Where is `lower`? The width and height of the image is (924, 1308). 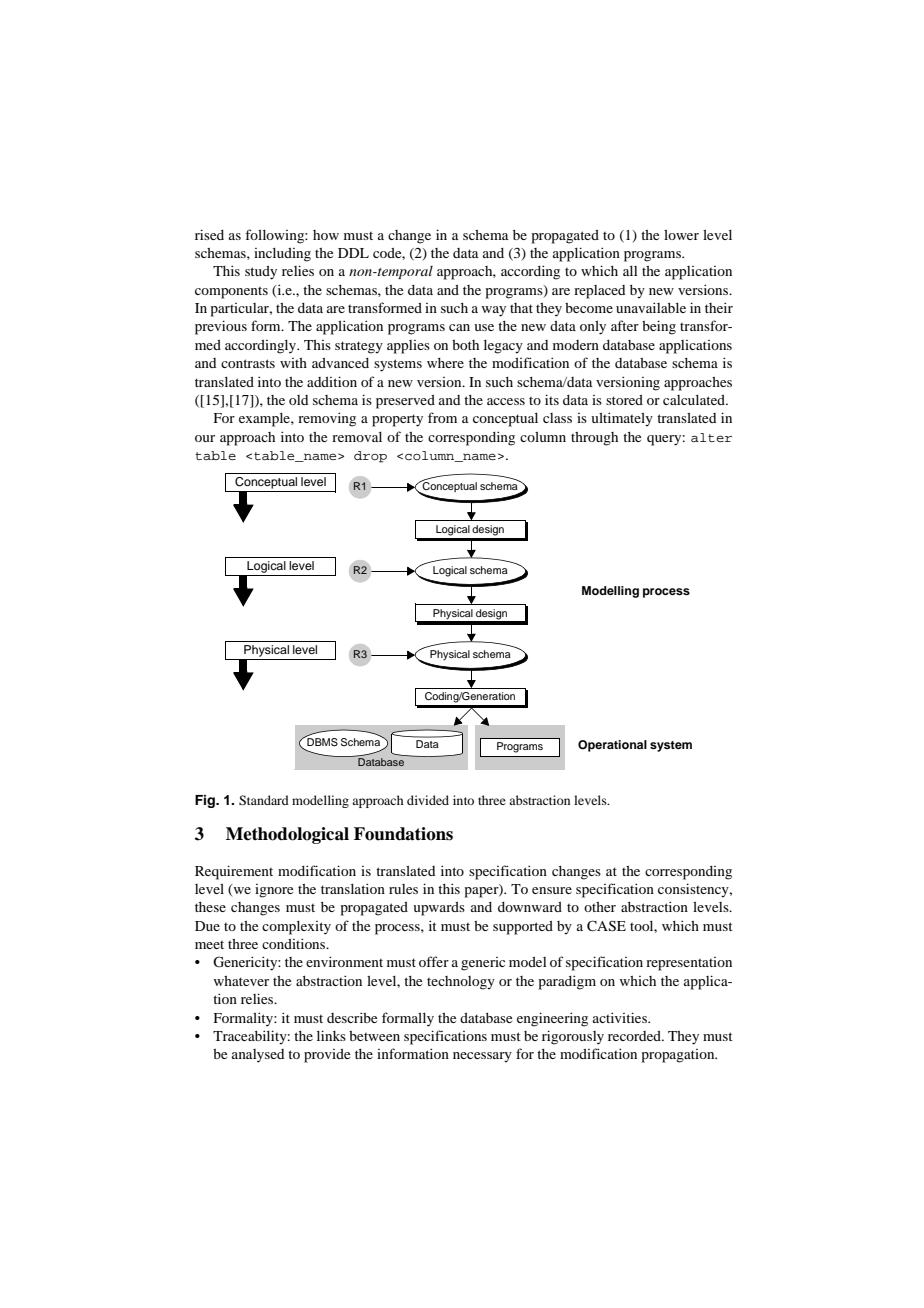
lower is located at coordinates (681, 235).
